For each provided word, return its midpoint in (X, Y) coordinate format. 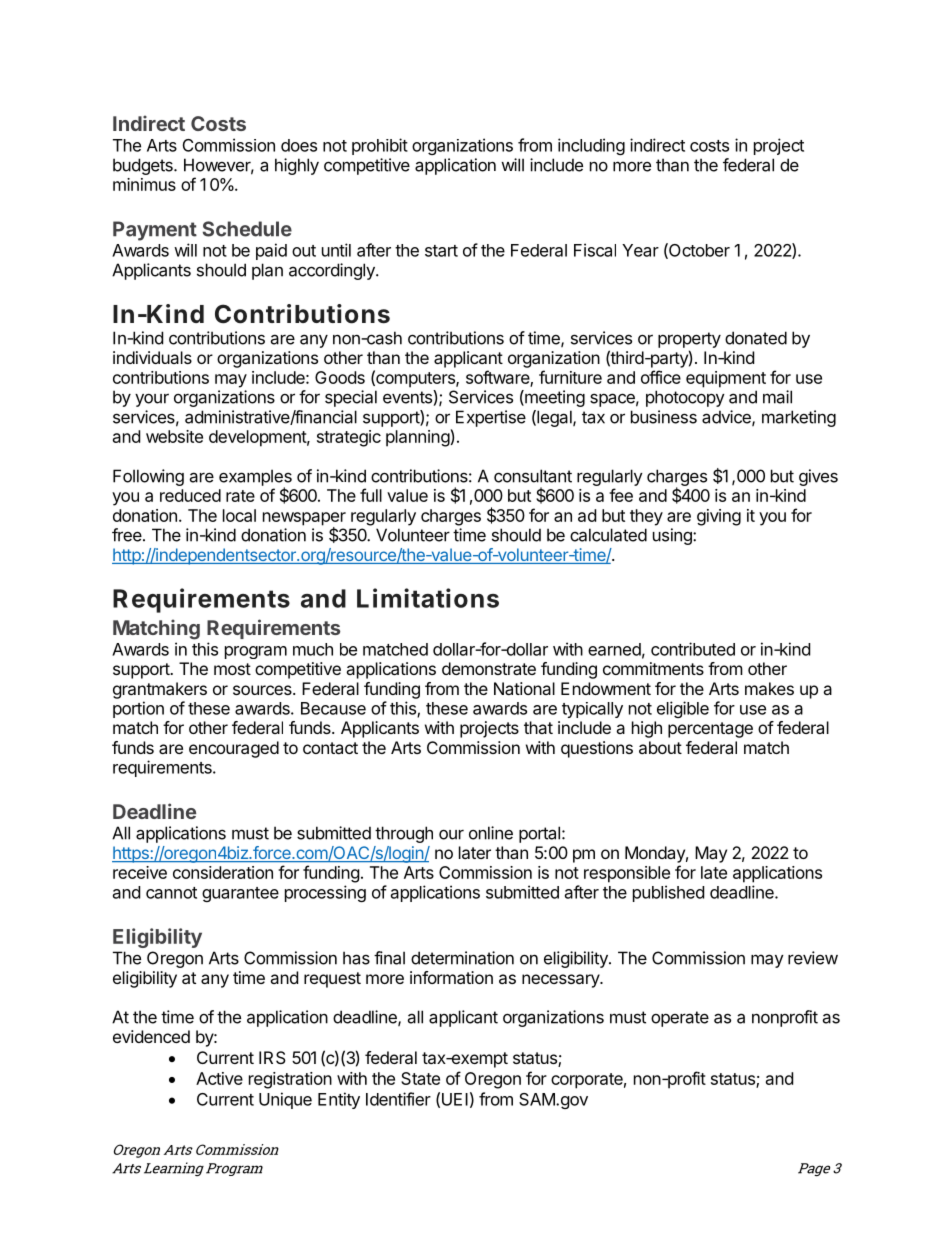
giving (719, 517)
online (491, 833)
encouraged (234, 749)
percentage (710, 730)
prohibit (380, 146)
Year (640, 250)
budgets (144, 166)
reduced (190, 495)
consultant (533, 476)
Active (219, 1078)
